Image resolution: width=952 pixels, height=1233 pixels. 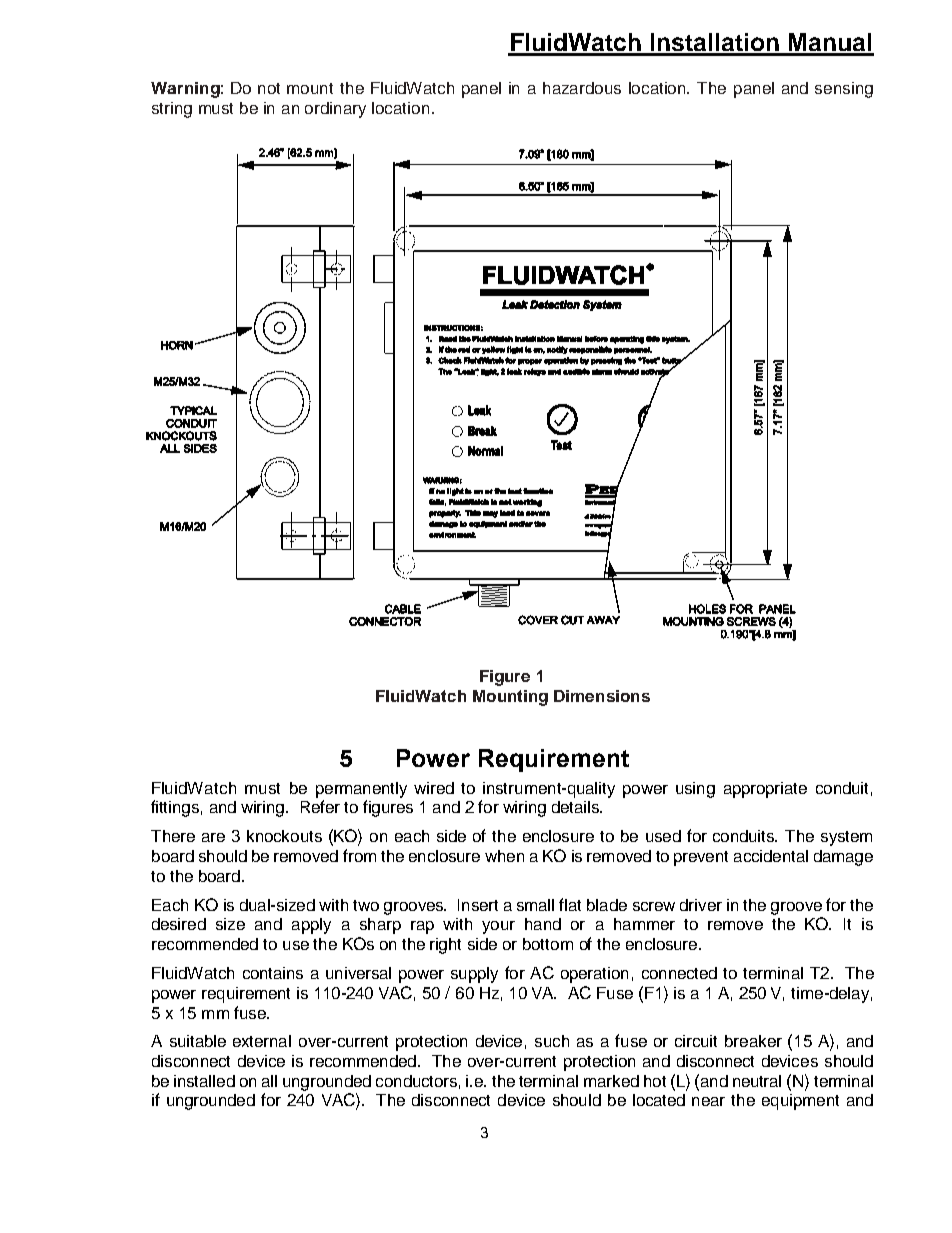 I want to click on external, so click(x=262, y=1041).
